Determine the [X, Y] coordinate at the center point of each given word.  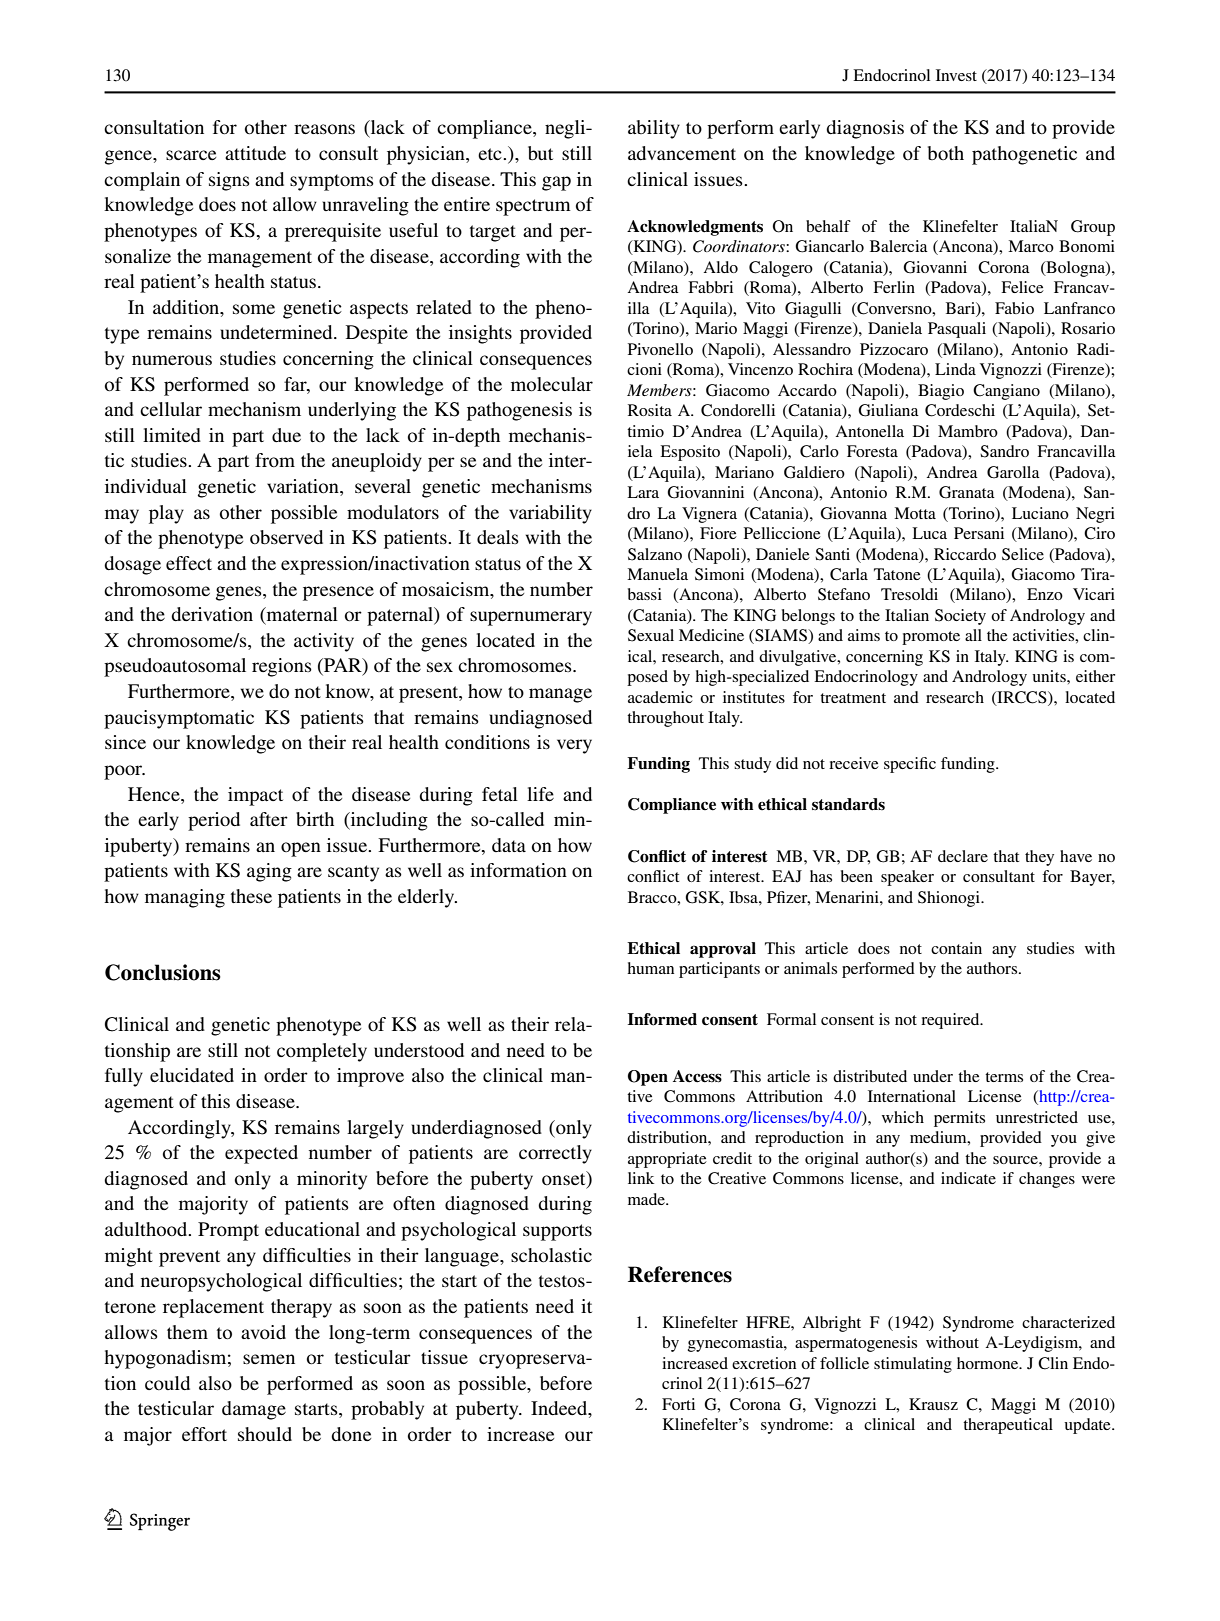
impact [255, 796]
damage [254, 1410]
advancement [682, 153]
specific [910, 765]
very [574, 746]
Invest [956, 75]
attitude [255, 153]
